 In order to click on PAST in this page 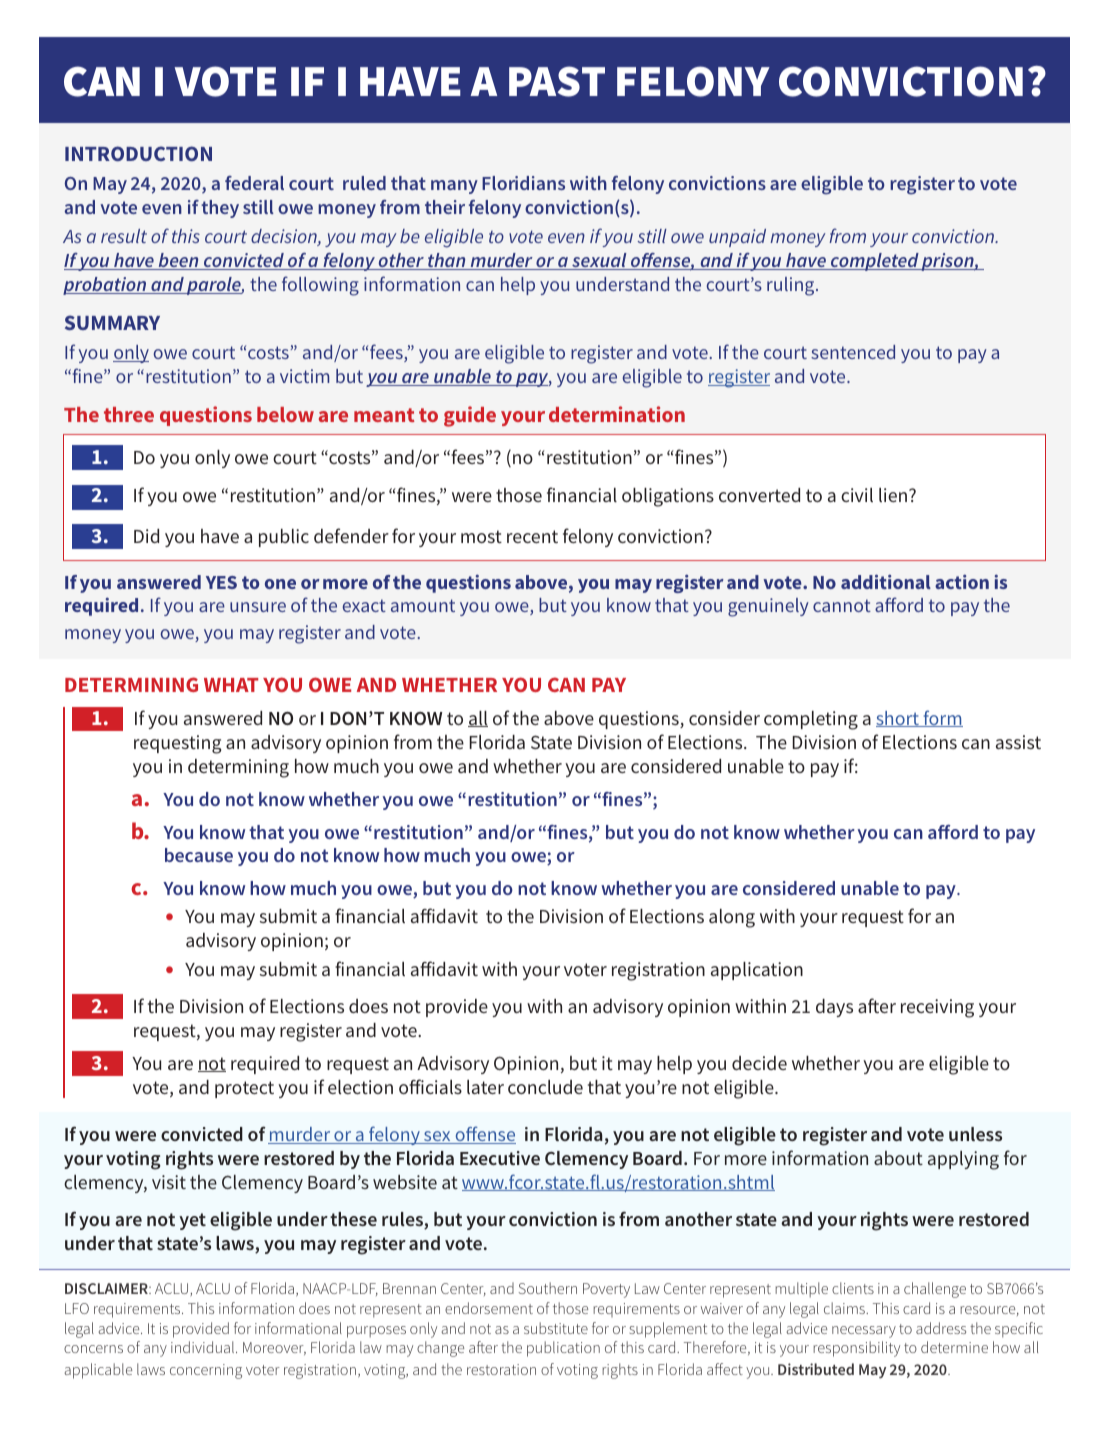, I will do `click(557, 81)`.
